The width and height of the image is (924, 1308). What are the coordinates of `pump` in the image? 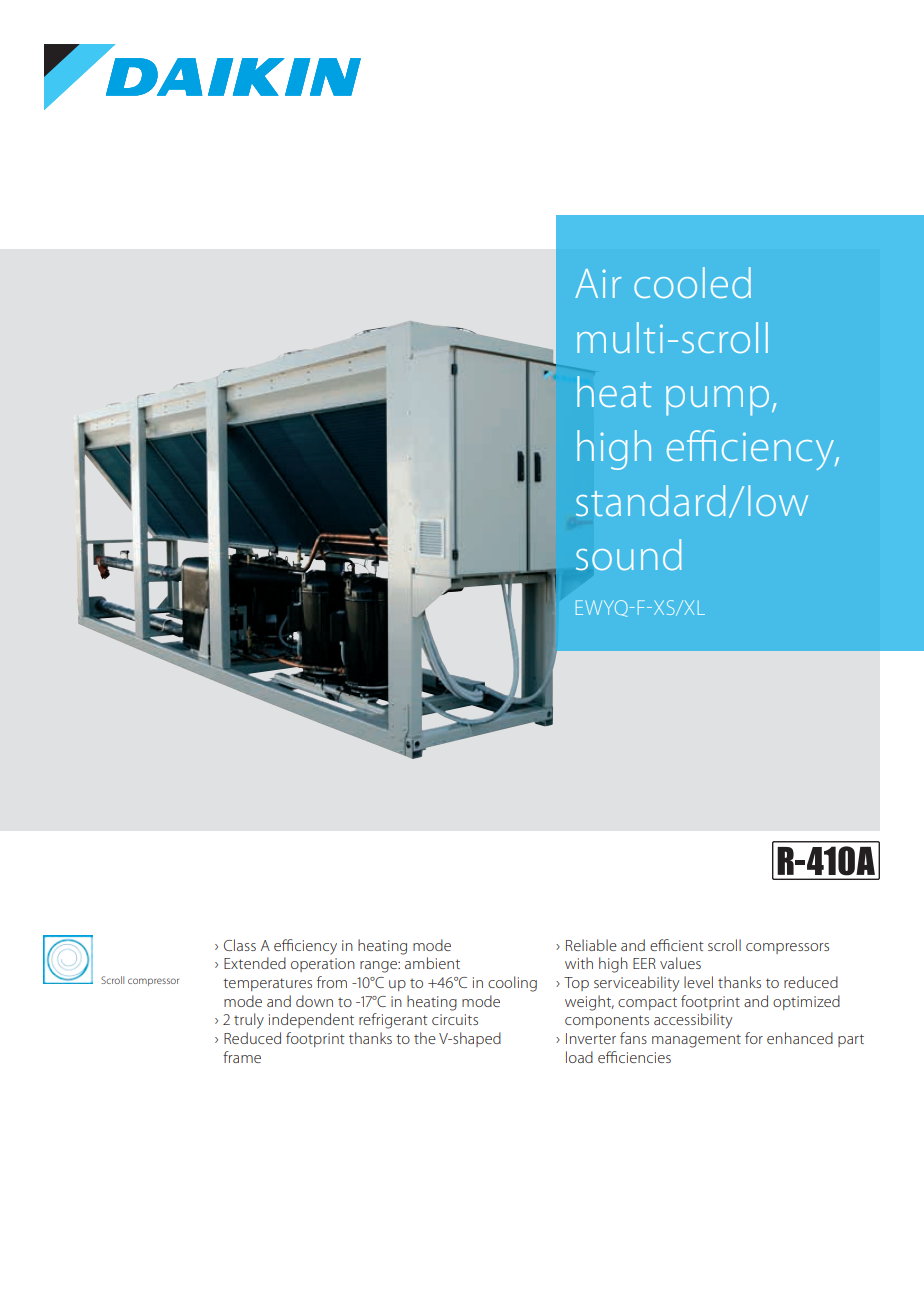 It's located at (717, 401).
